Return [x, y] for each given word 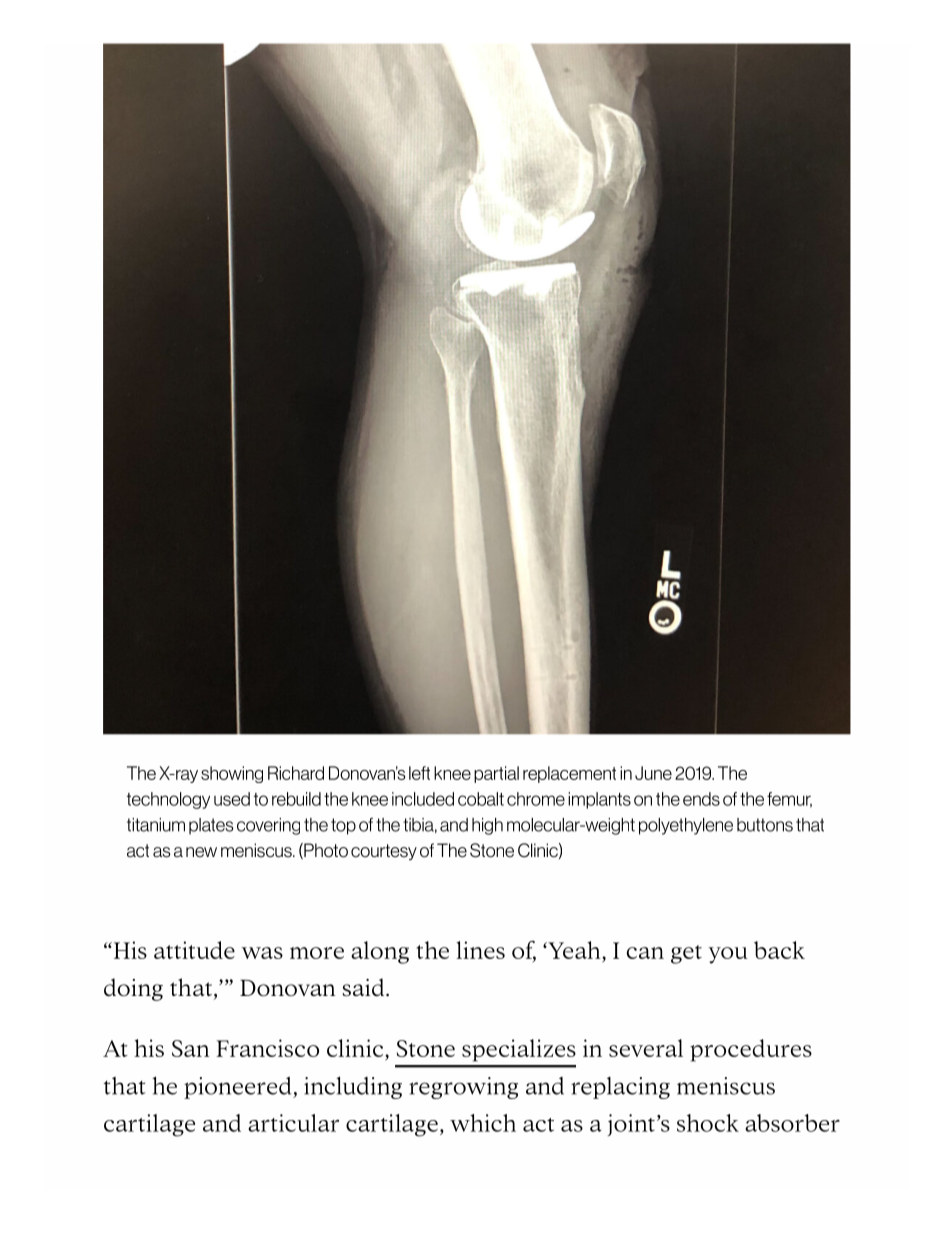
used [232, 799]
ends [701, 799]
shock [708, 1123]
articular [293, 1123]
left [419, 773]
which [483, 1123]
